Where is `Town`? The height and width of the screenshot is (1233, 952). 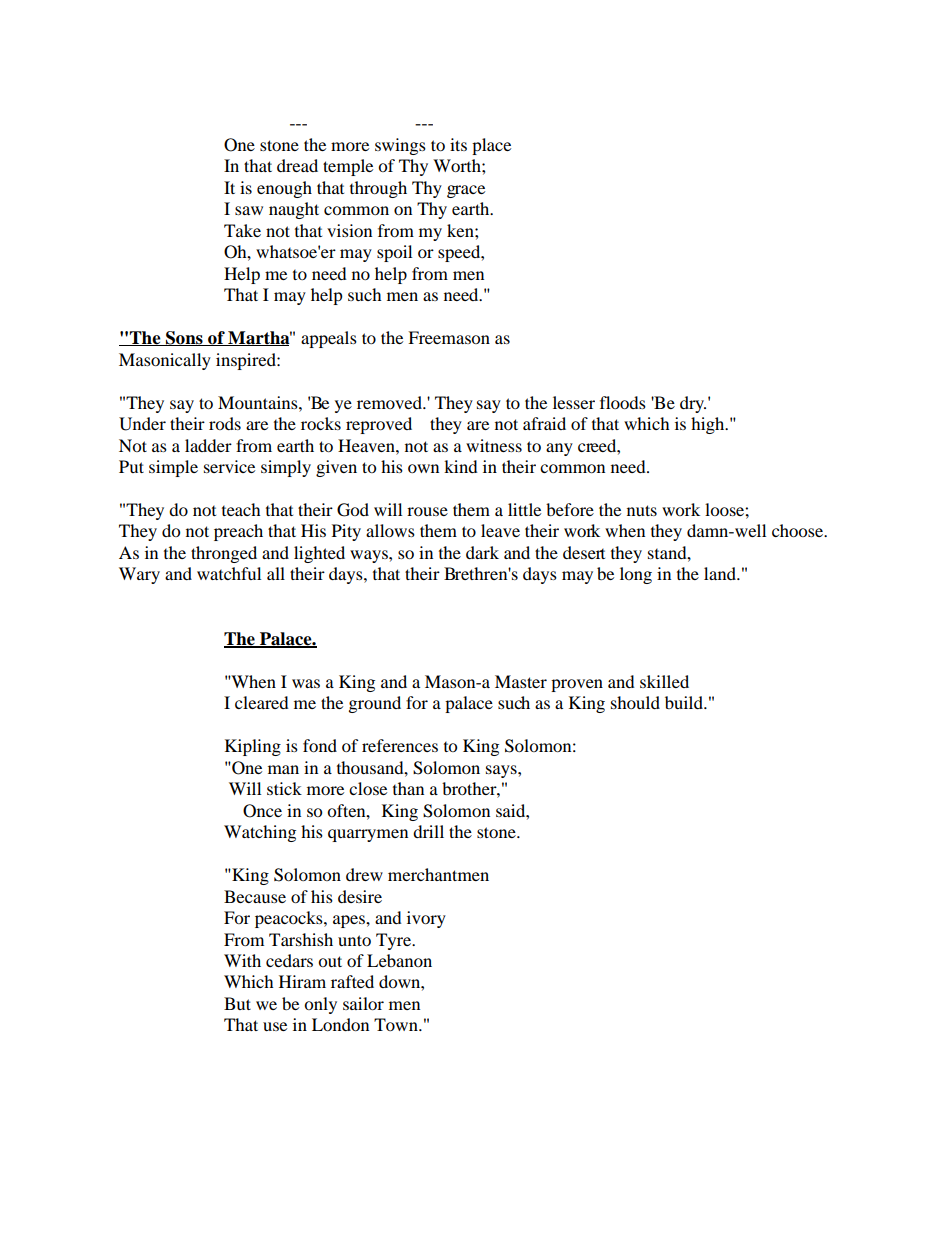 Town is located at coordinates (397, 1024).
